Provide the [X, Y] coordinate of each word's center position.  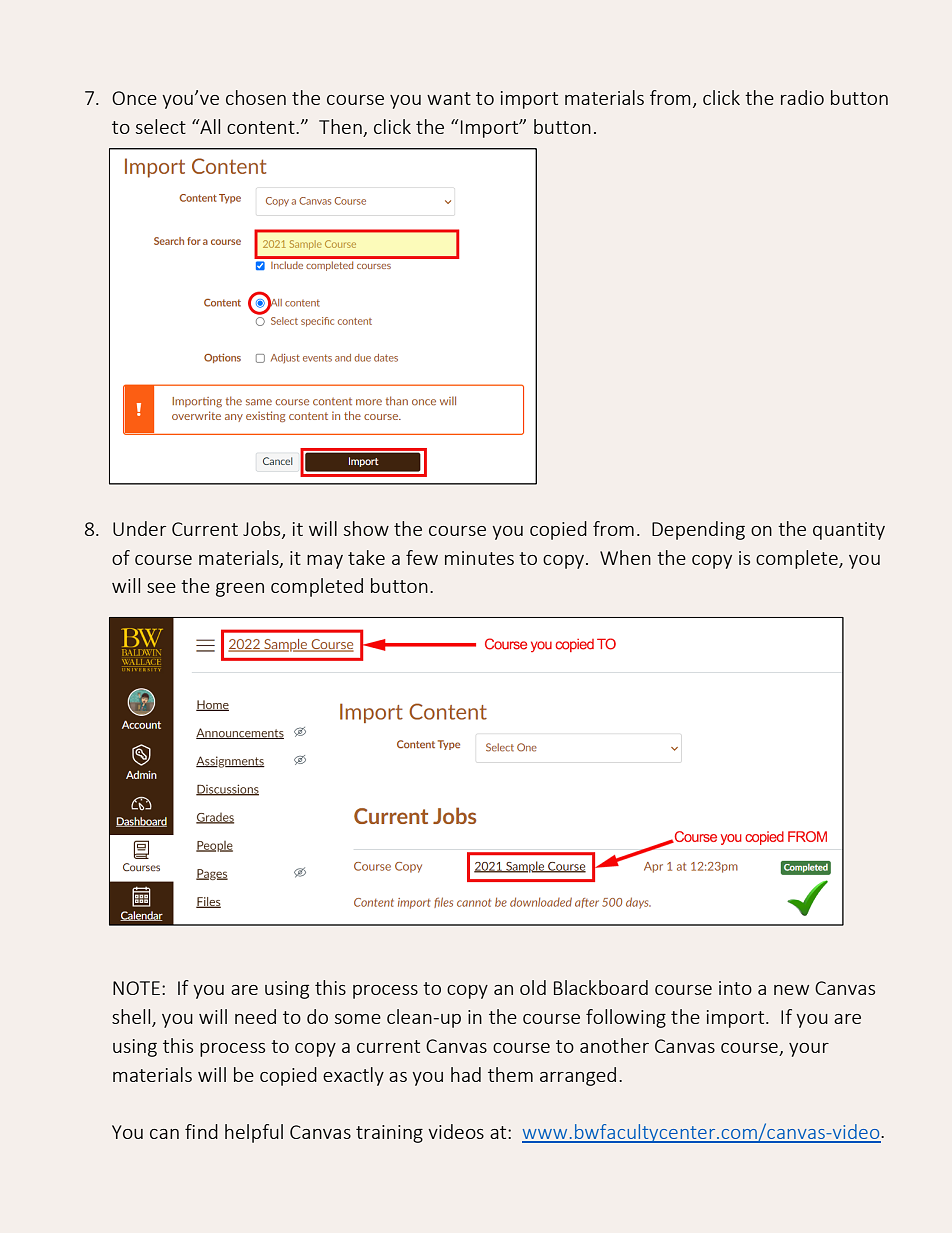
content [262, 127]
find [201, 1131]
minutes [479, 558]
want [449, 98]
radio [802, 97]
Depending [698, 530]
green [240, 590]
